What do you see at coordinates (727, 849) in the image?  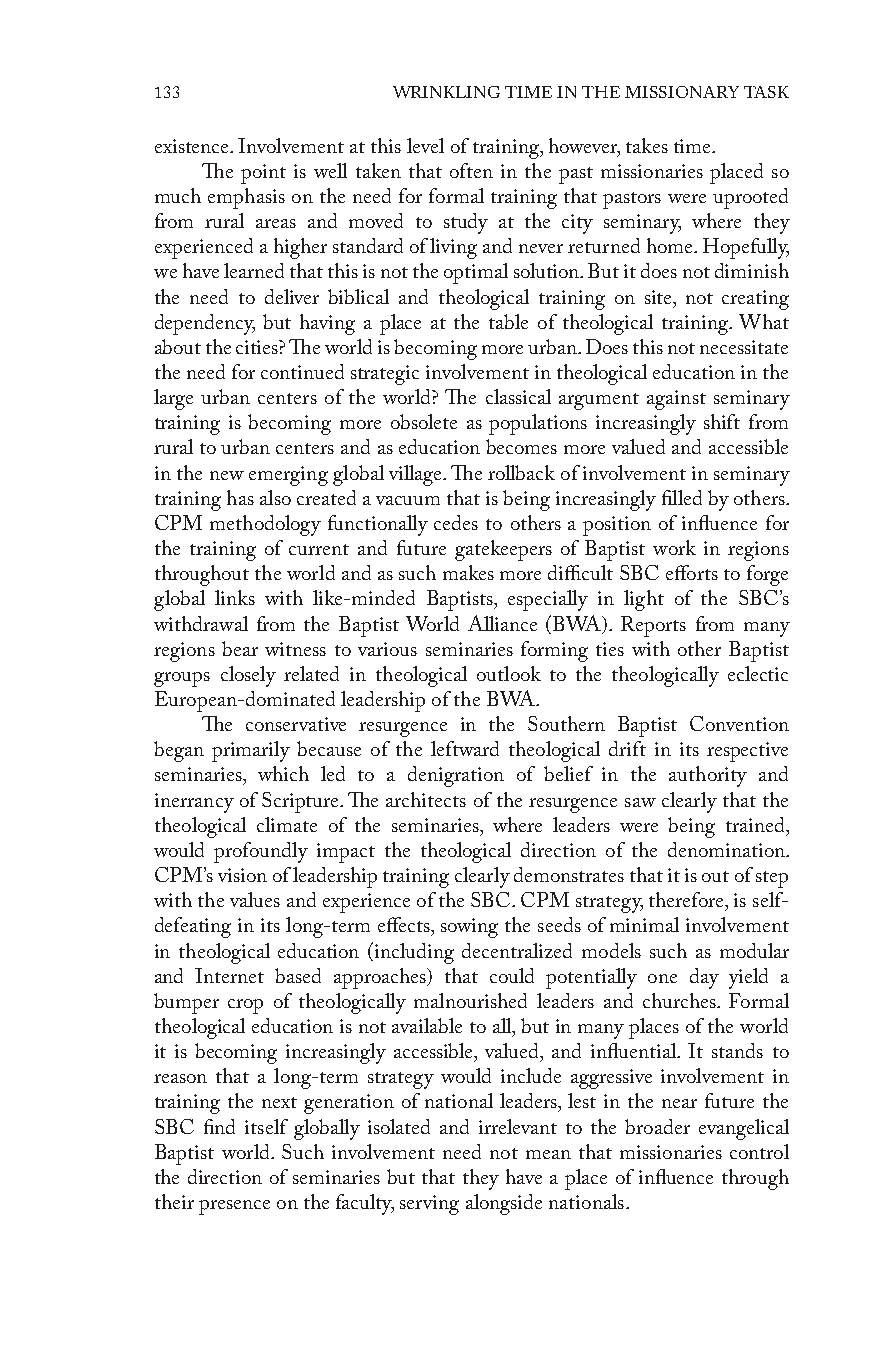 I see `denomination` at bounding box center [727, 849].
